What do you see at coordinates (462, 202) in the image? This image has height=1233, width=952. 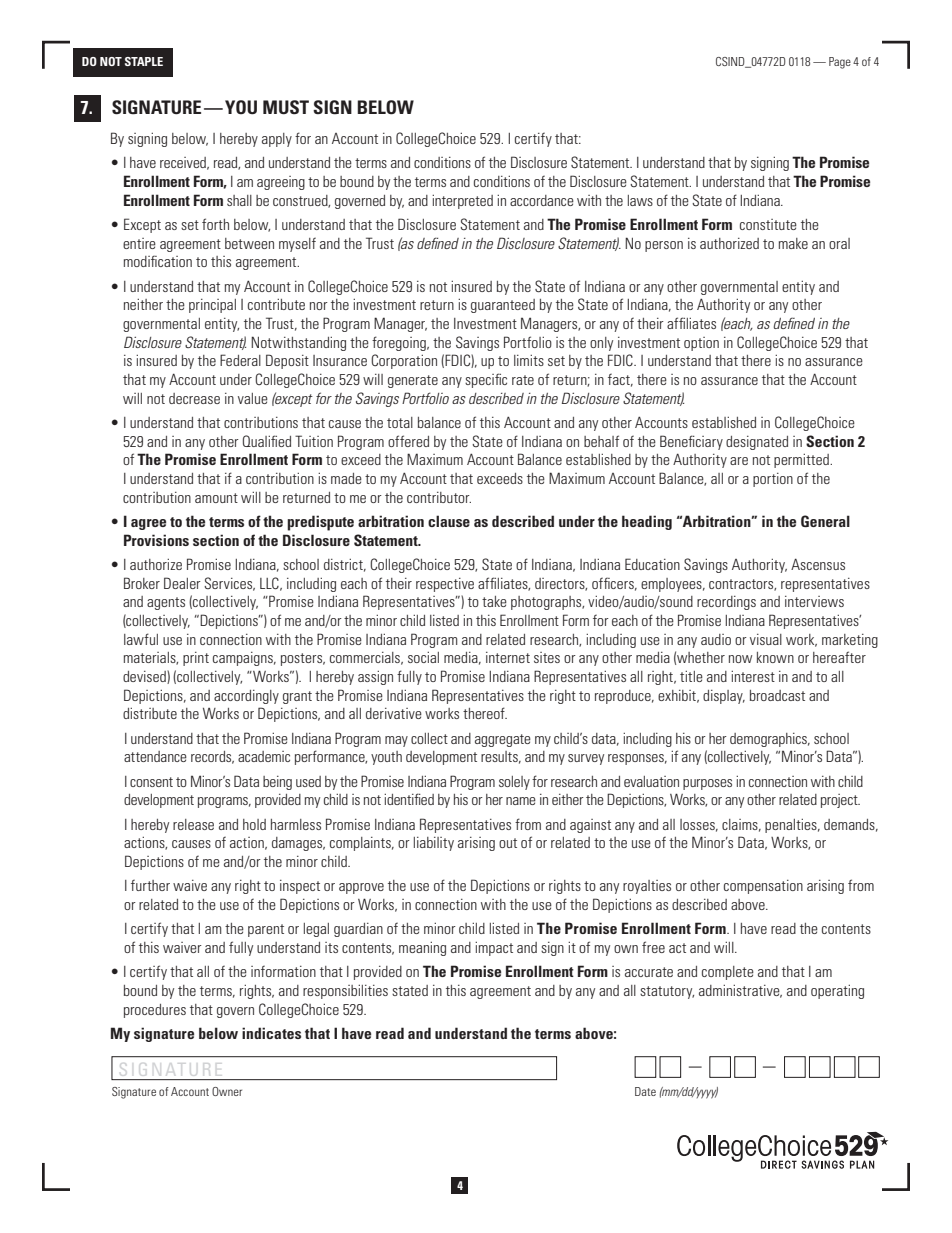 I see `interpreted` at bounding box center [462, 202].
